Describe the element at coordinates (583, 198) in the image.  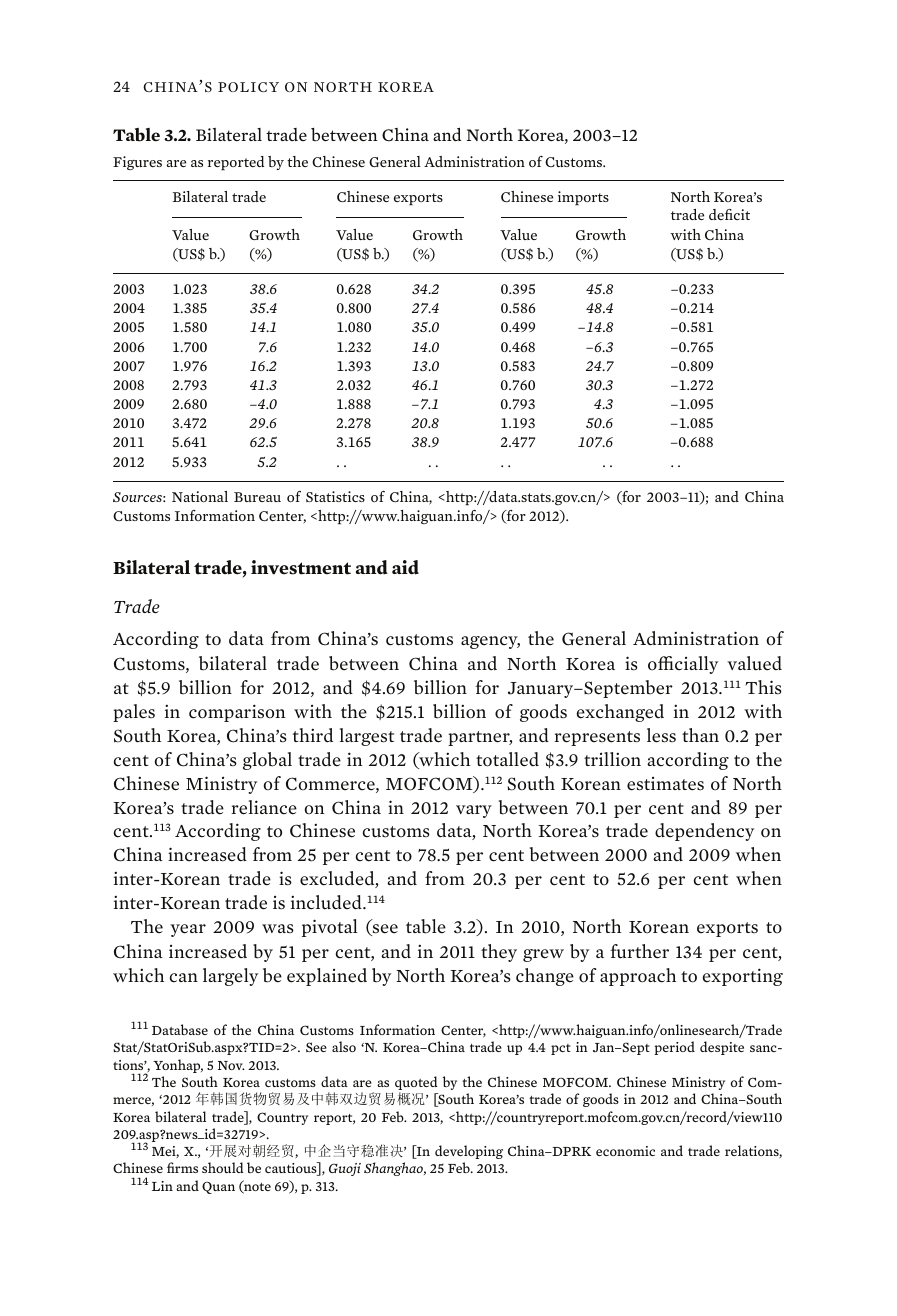
I see `imports` at that location.
